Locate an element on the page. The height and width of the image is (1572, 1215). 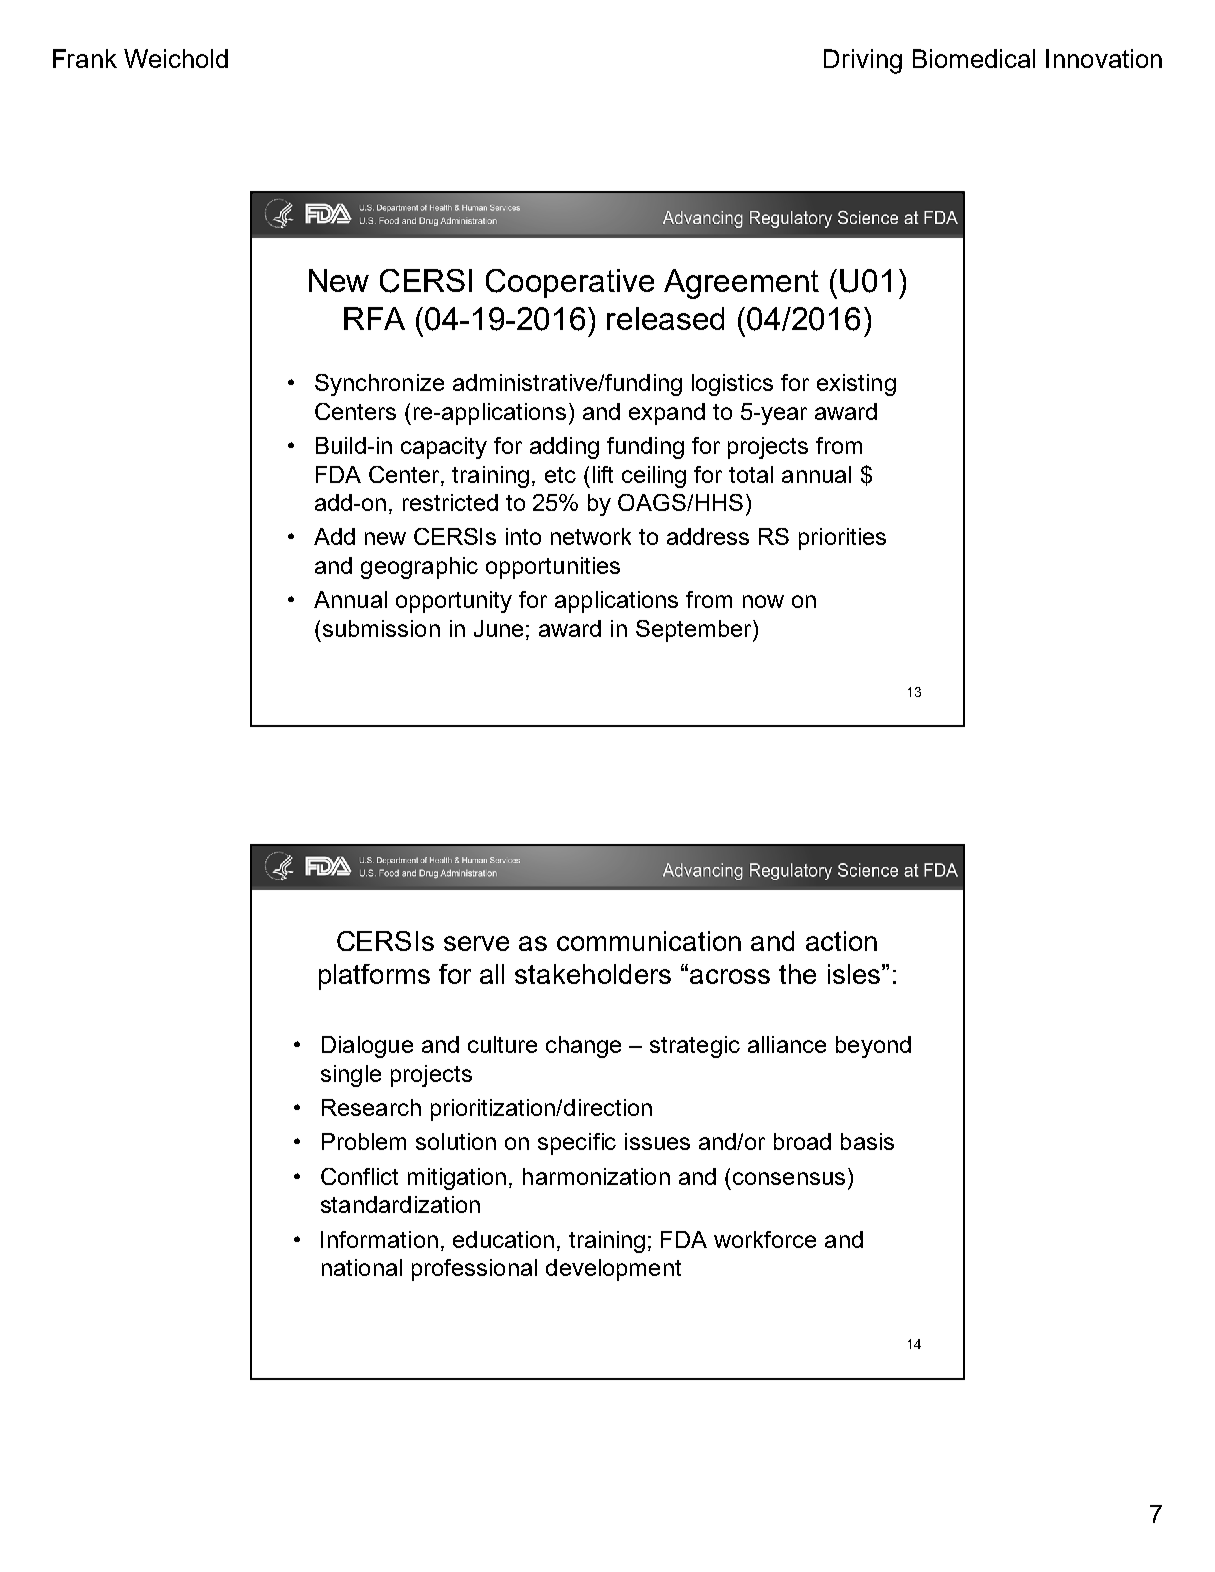
existing is located at coordinates (856, 385).
